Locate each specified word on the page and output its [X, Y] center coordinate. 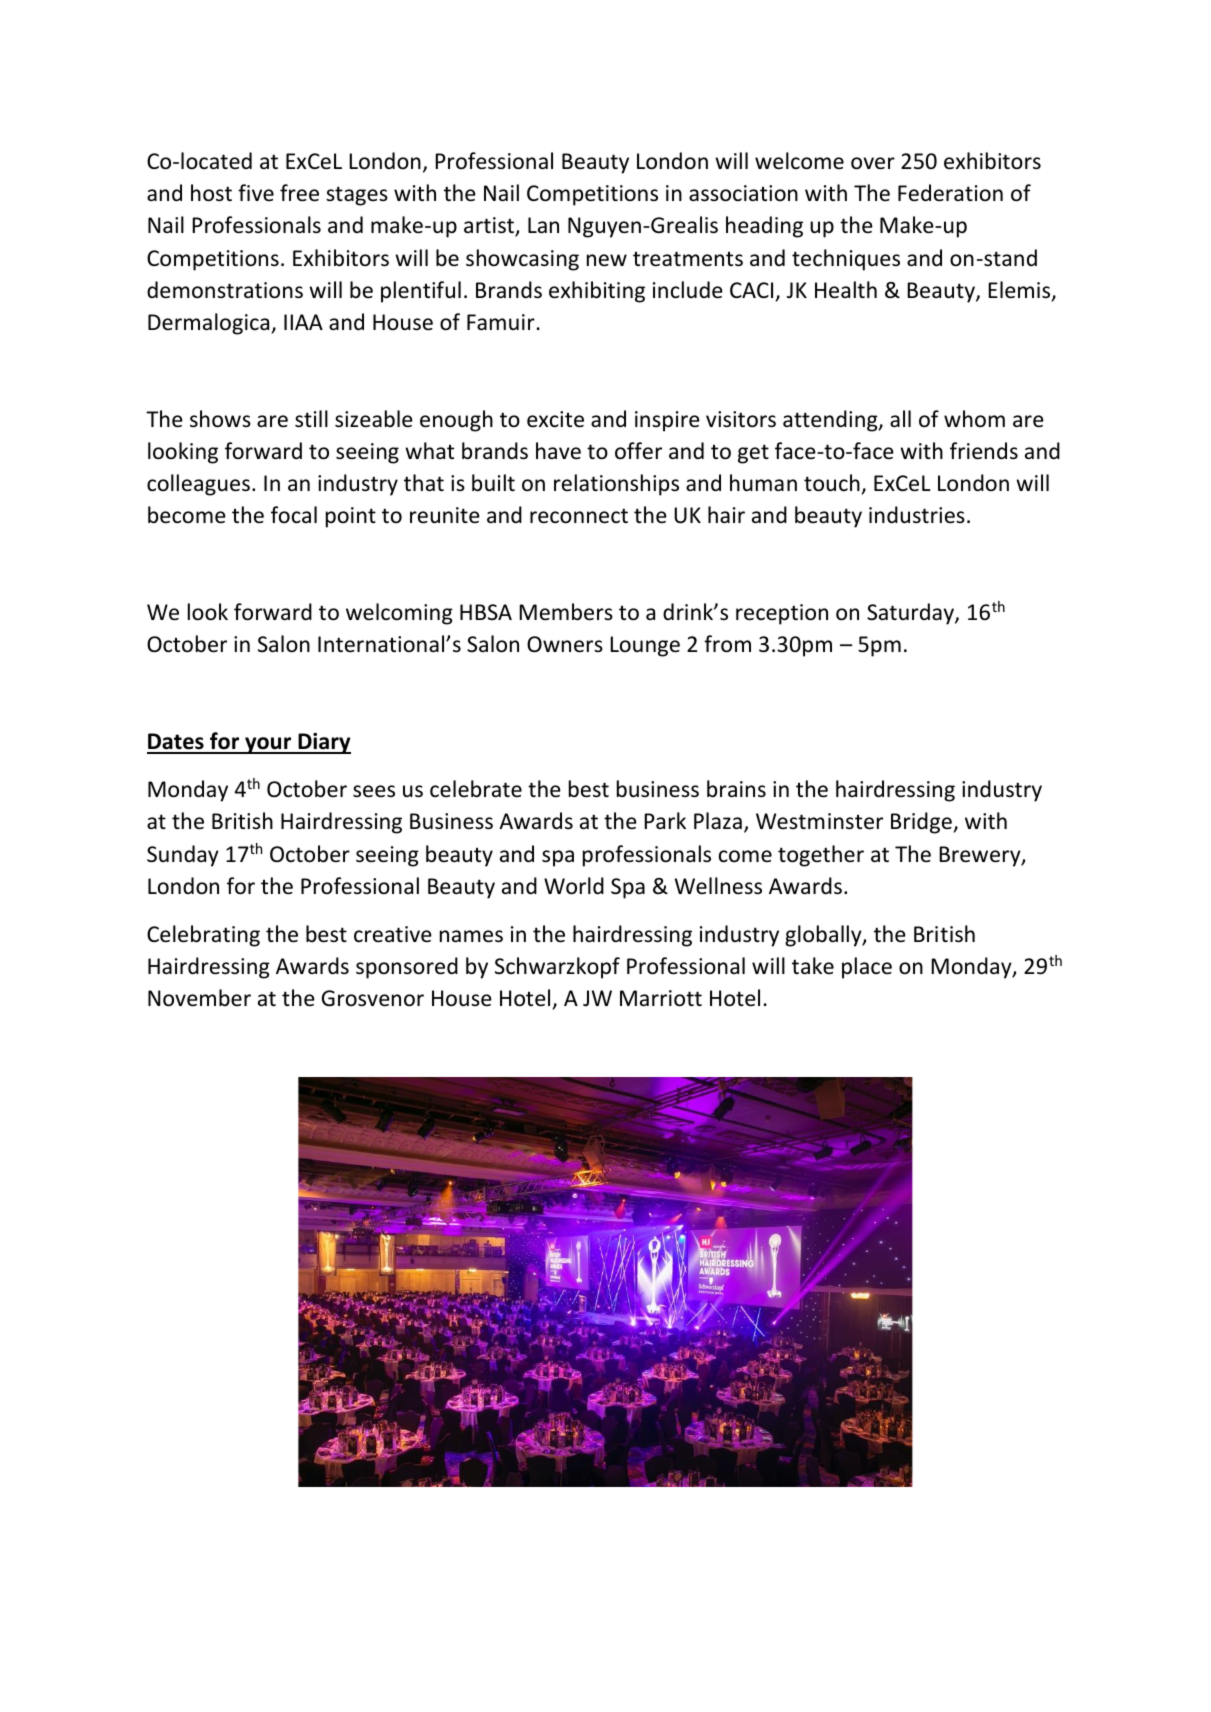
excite [555, 419]
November [199, 998]
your [268, 745]
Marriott [661, 998]
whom [974, 419]
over [873, 163]
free [299, 193]
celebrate [476, 789]
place [867, 968]
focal [294, 515]
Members [566, 612]
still [311, 419]
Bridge [922, 823]
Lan [543, 225]
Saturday [911, 614]
